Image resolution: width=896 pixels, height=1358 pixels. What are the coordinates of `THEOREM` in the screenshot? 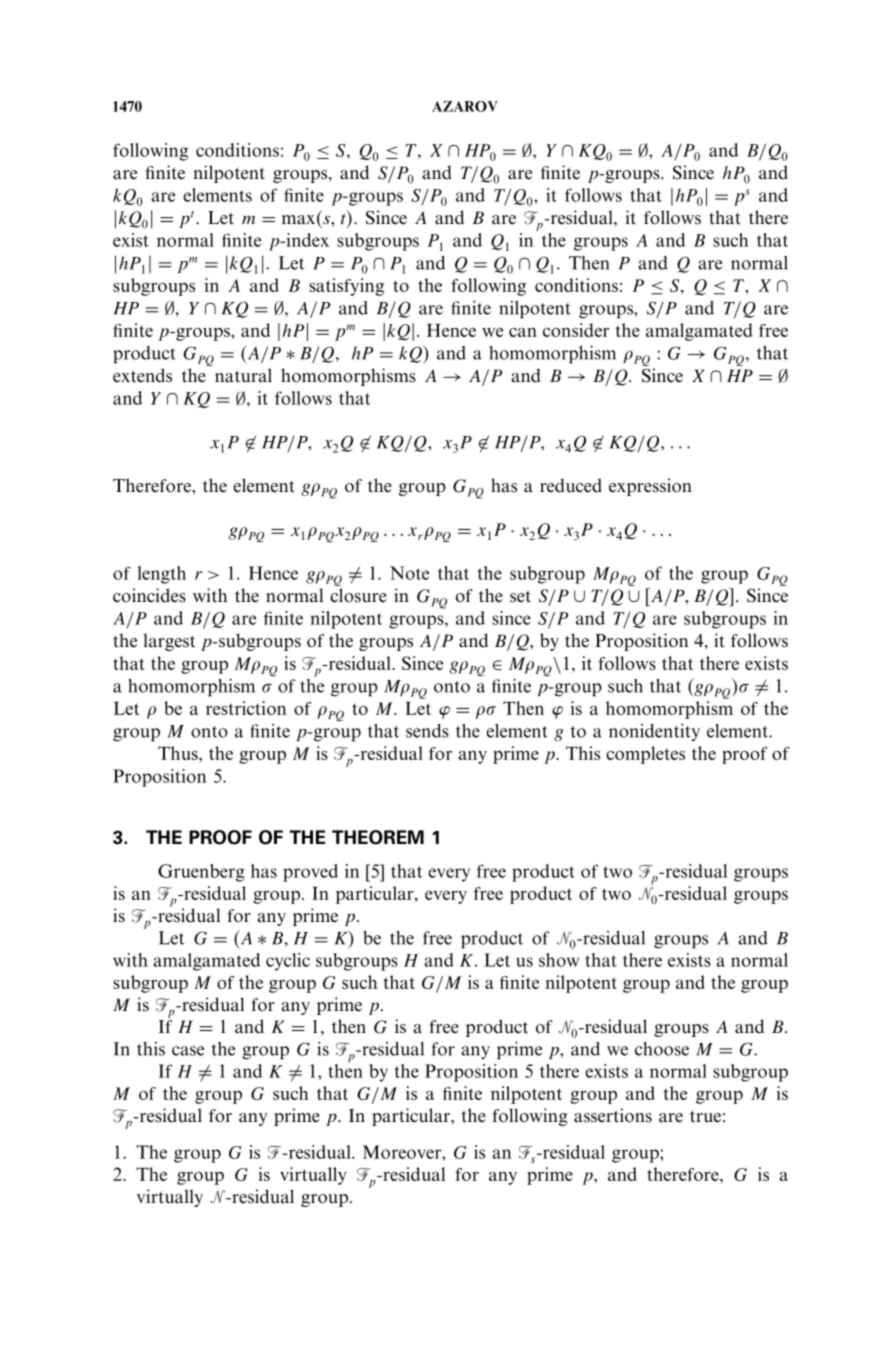 It's located at (378, 837).
